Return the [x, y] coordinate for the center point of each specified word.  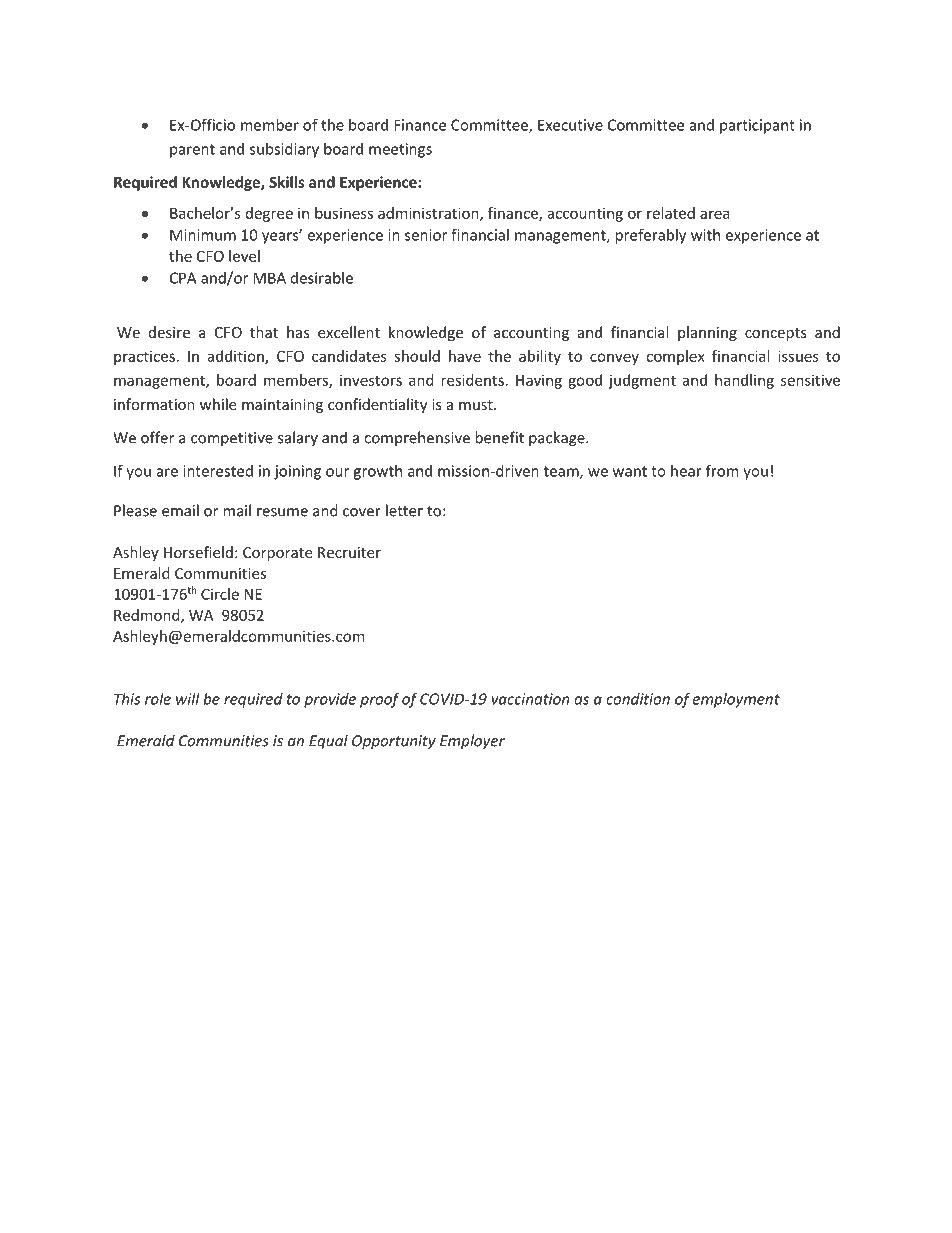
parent [192, 151]
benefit [499, 437]
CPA [183, 278]
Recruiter [349, 552]
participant [757, 126]
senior [426, 235]
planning [707, 333]
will [188, 699]
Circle [220, 594]
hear [686, 471]
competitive [232, 439]
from [722, 470]
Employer [472, 742]
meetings [400, 150]
